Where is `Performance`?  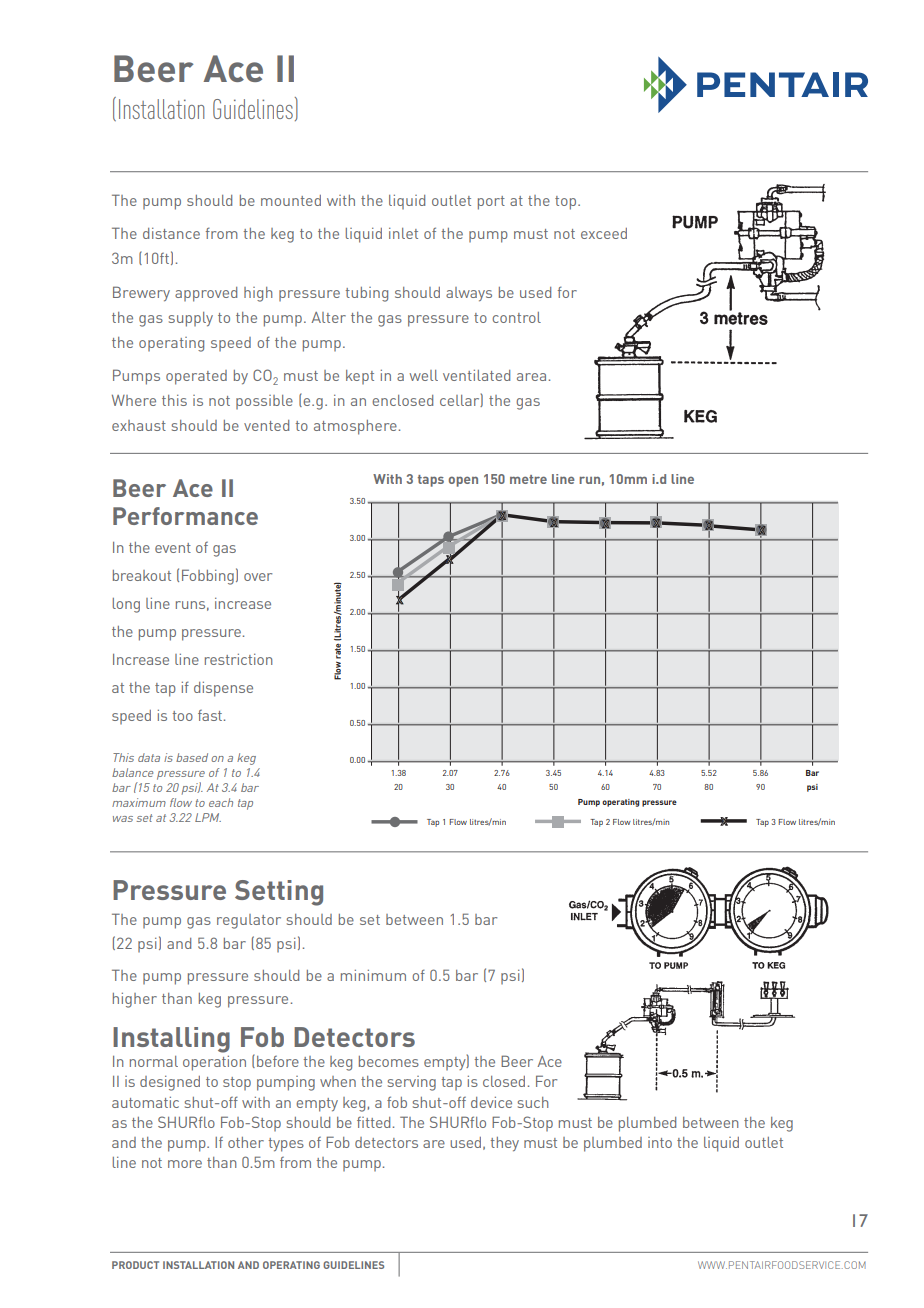 Performance is located at coordinates (185, 516).
